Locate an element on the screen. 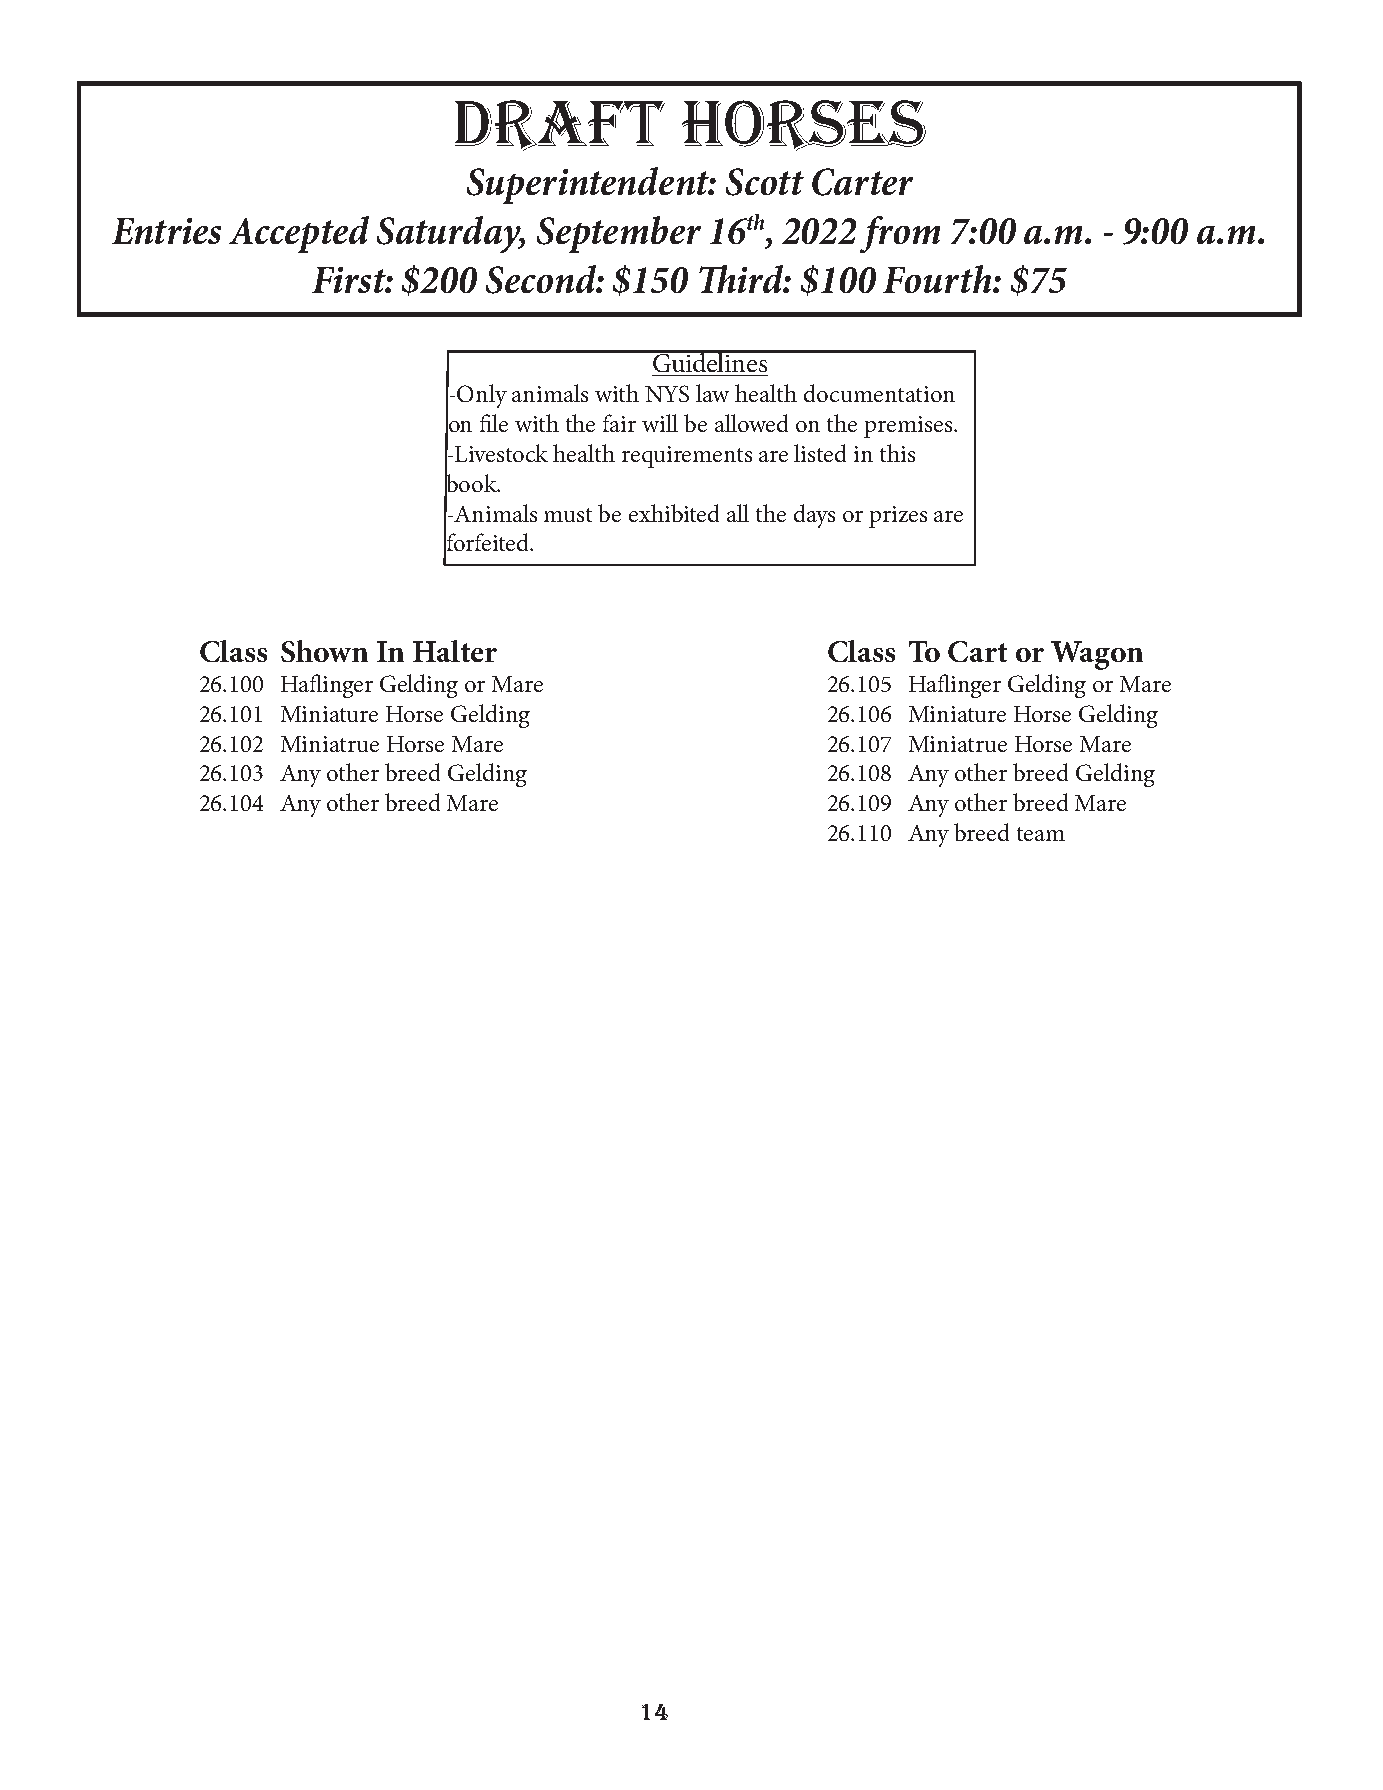 This screenshot has height=1790, width=1383. Accepted is located at coordinates (299, 234).
